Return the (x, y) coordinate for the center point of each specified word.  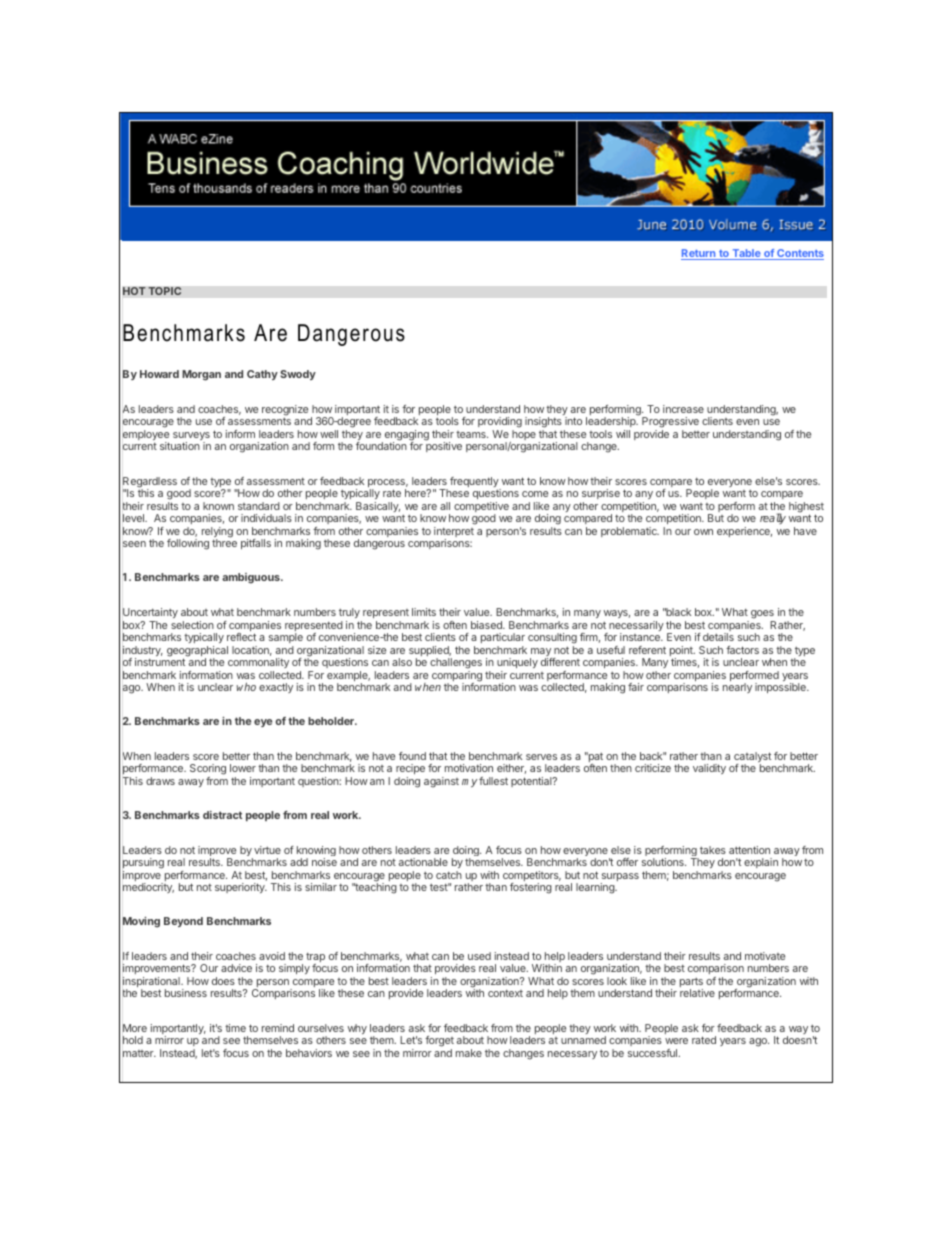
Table (746, 254)
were (676, 1041)
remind (278, 1028)
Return (699, 254)
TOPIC (165, 291)
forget (439, 1043)
